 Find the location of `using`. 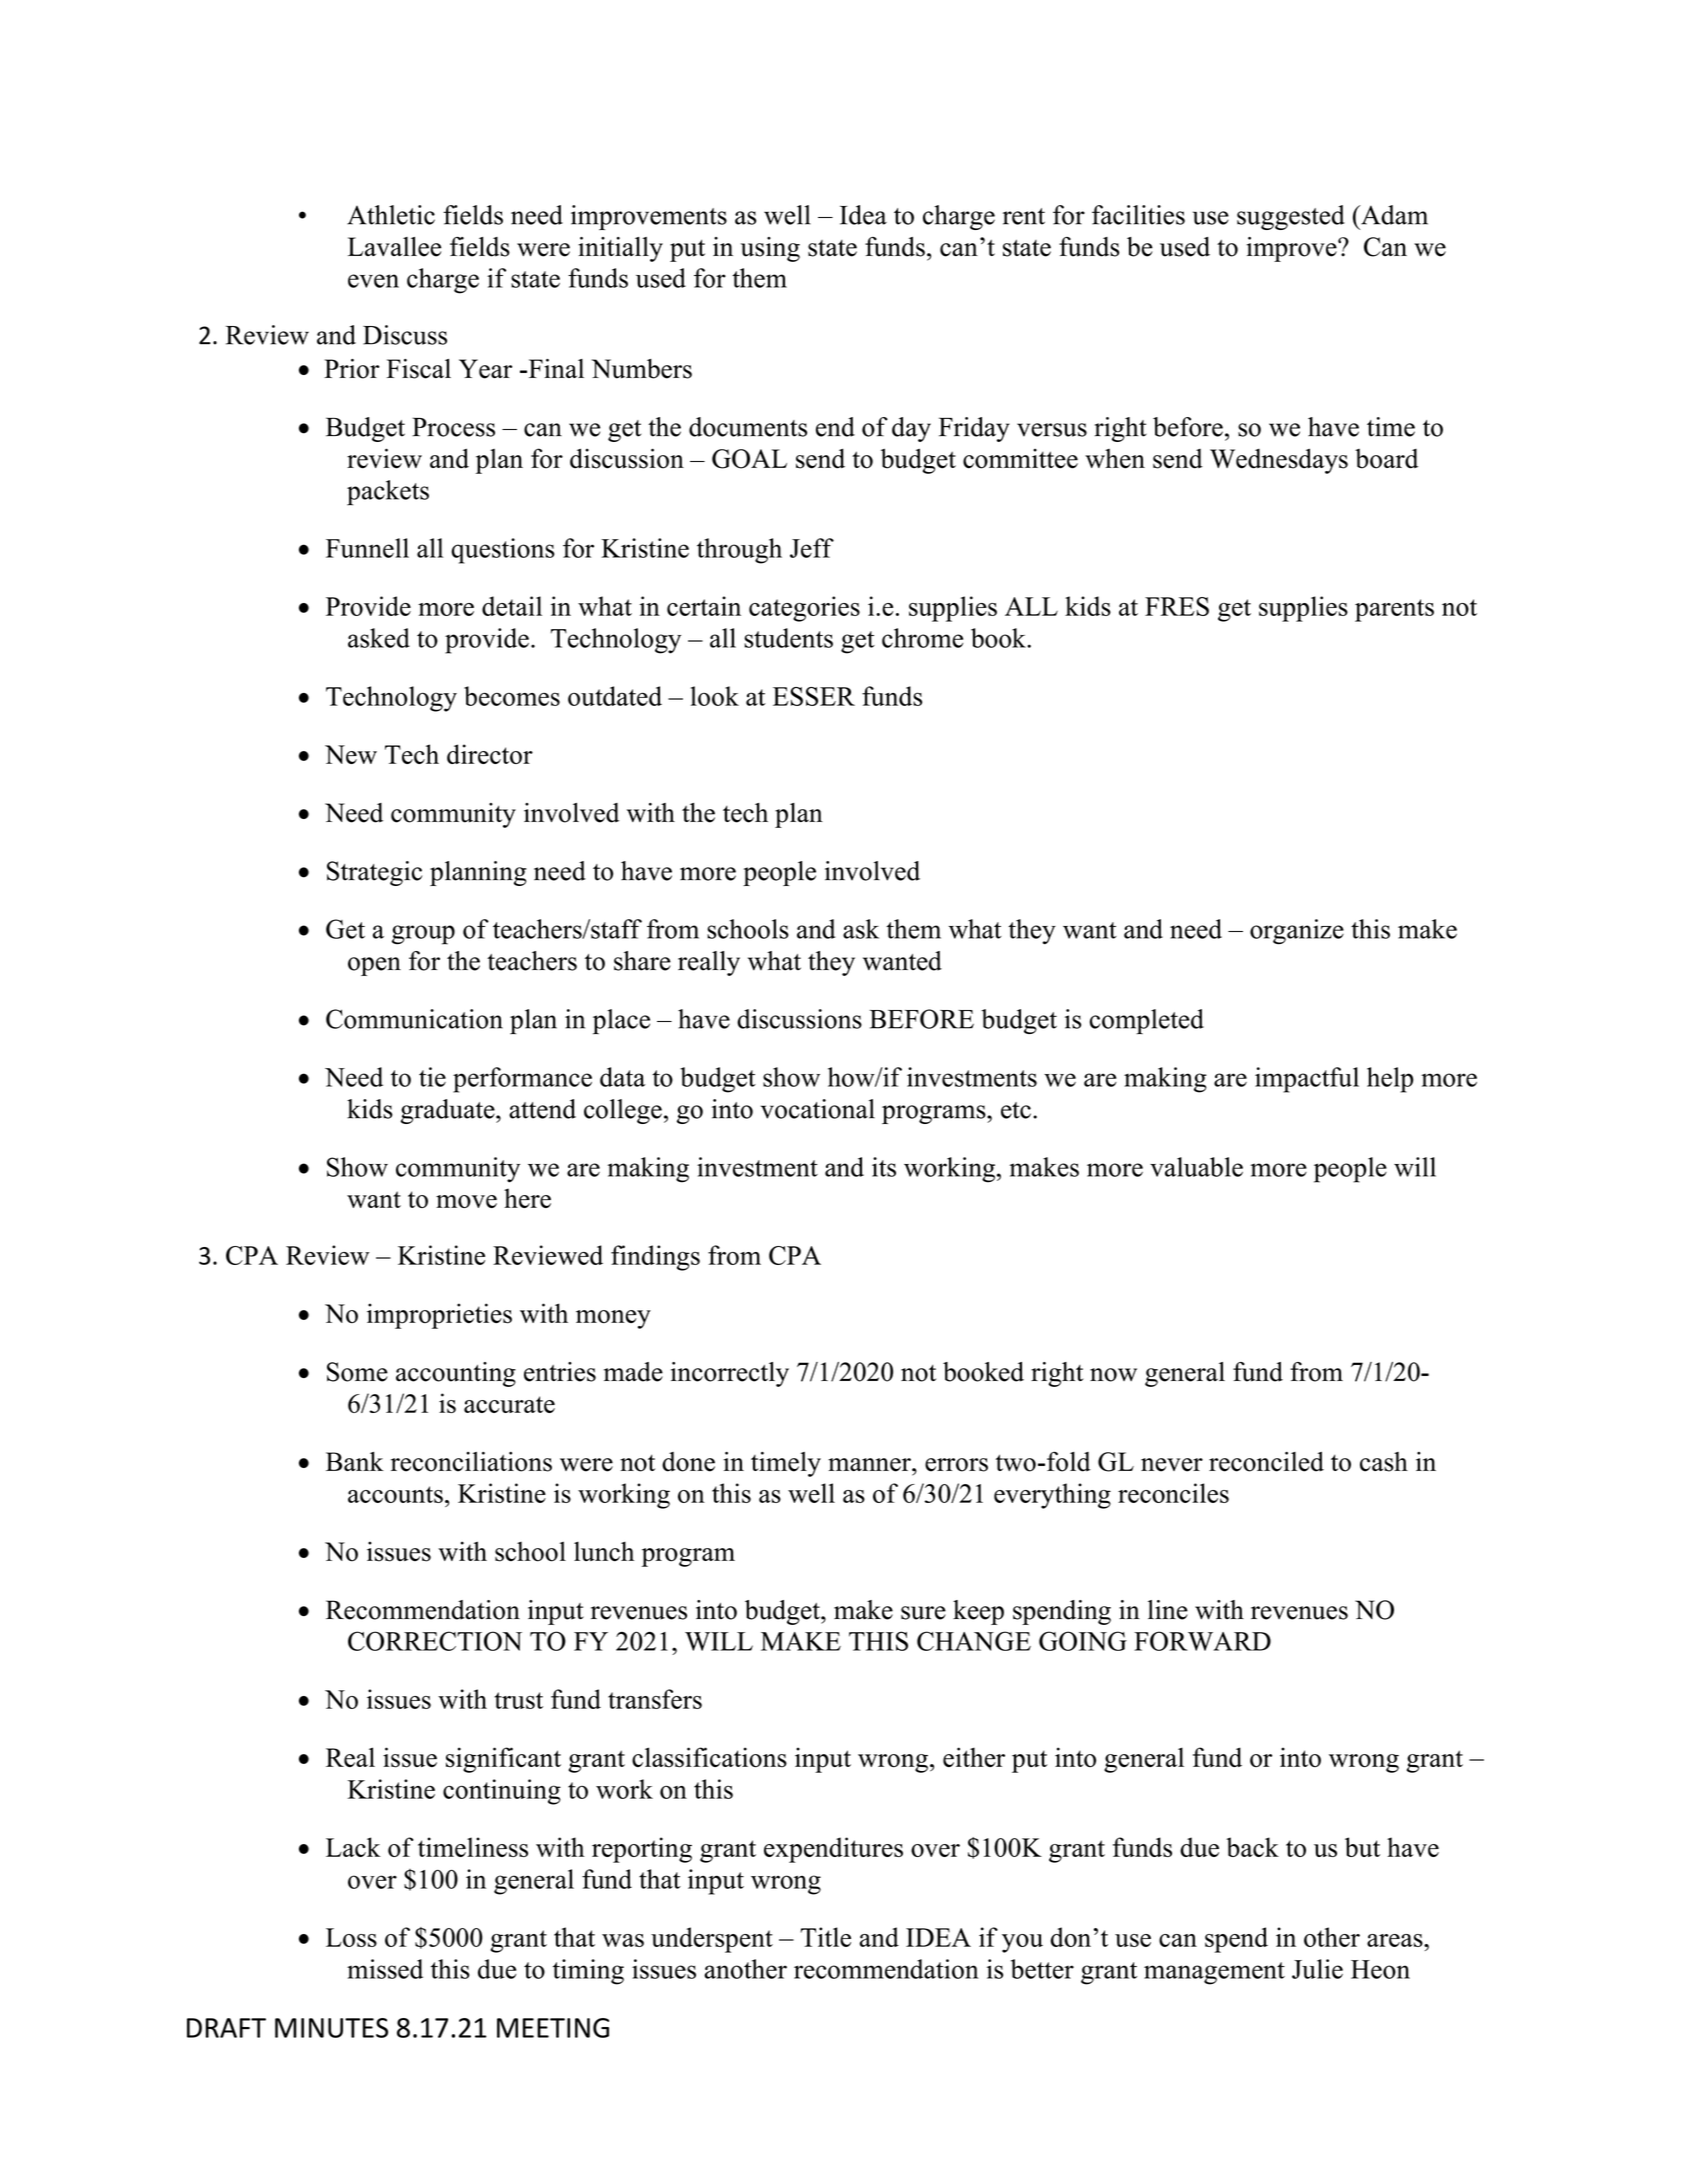

using is located at coordinates (770, 249).
